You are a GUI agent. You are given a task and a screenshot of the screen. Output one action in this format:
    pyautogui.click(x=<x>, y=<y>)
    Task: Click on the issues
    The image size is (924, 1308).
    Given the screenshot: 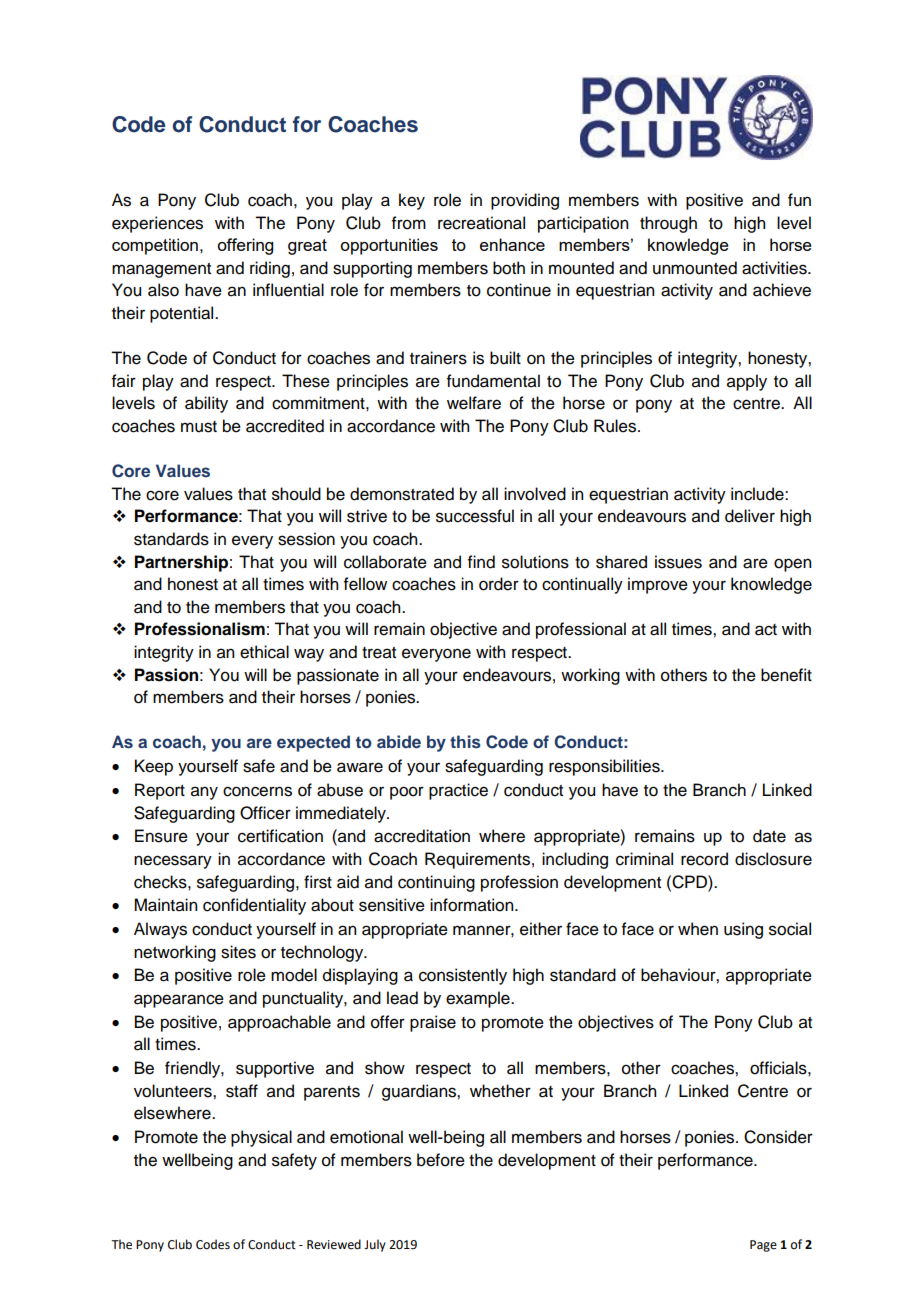 What is the action you would take?
    pyautogui.click(x=678, y=562)
